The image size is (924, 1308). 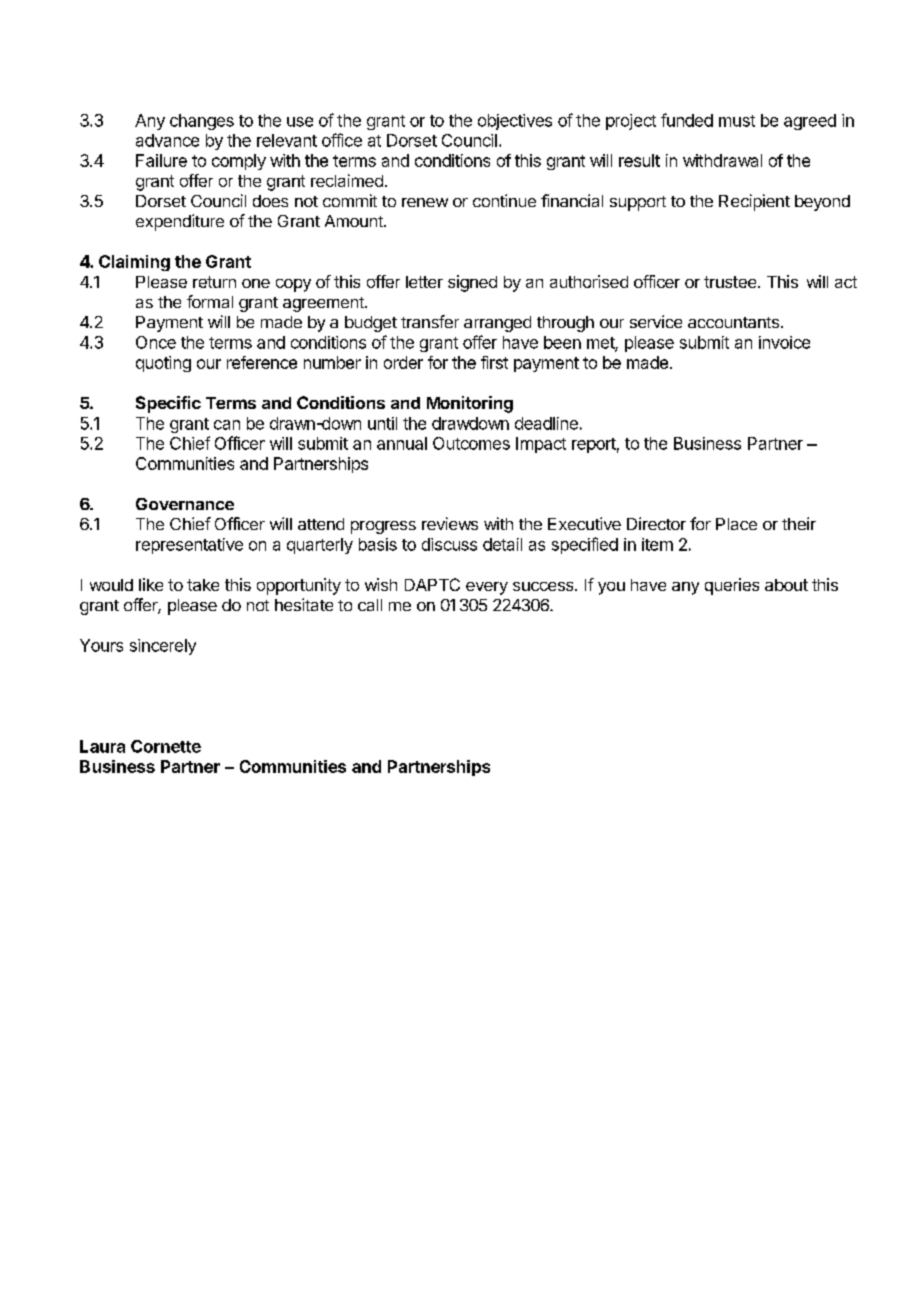 What do you see at coordinates (733, 322) in the screenshot?
I see `accountants` at bounding box center [733, 322].
